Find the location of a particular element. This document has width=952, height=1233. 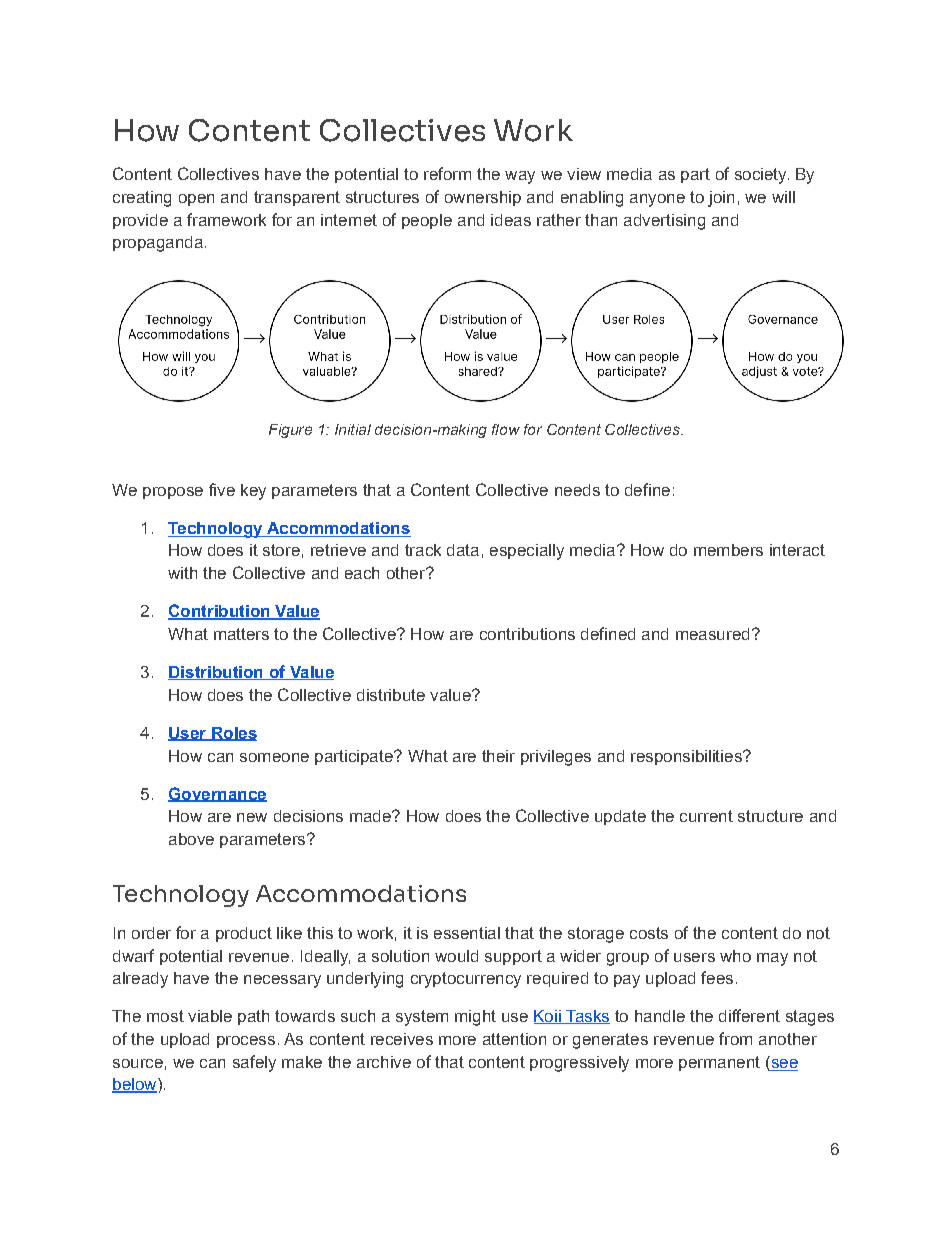

matters is located at coordinates (241, 634).
